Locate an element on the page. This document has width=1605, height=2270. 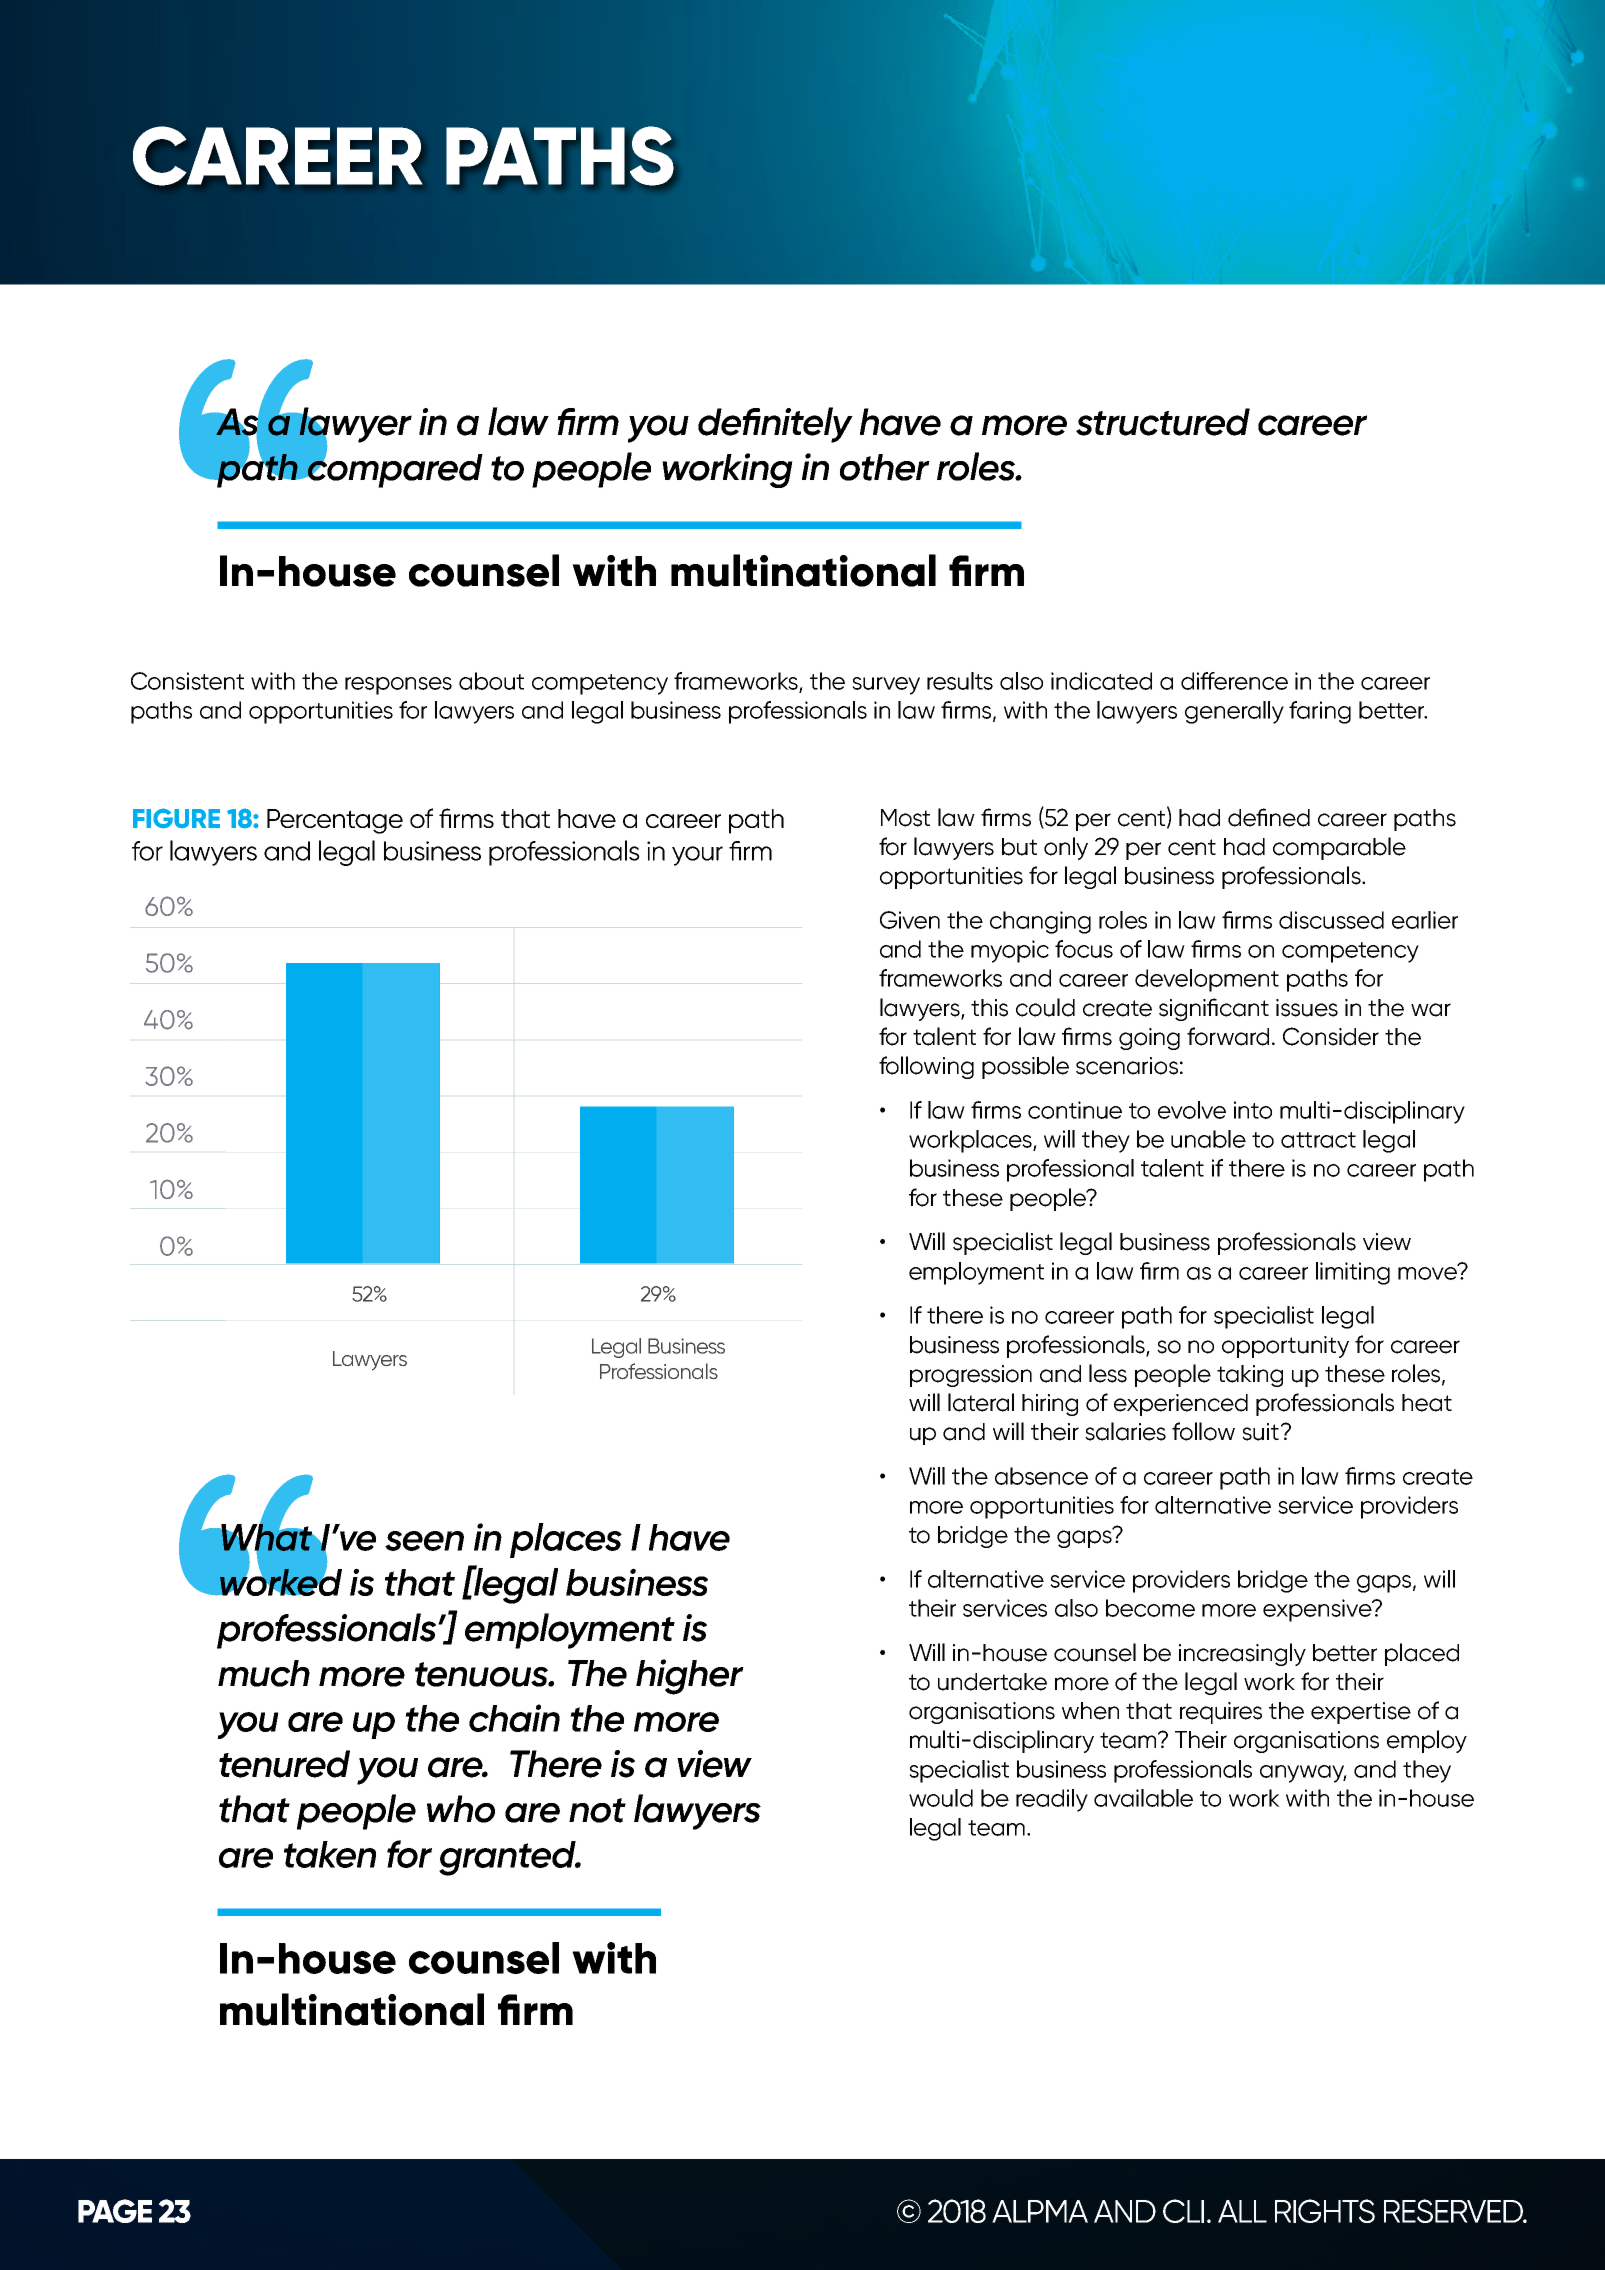
progression is located at coordinates (971, 1376).
